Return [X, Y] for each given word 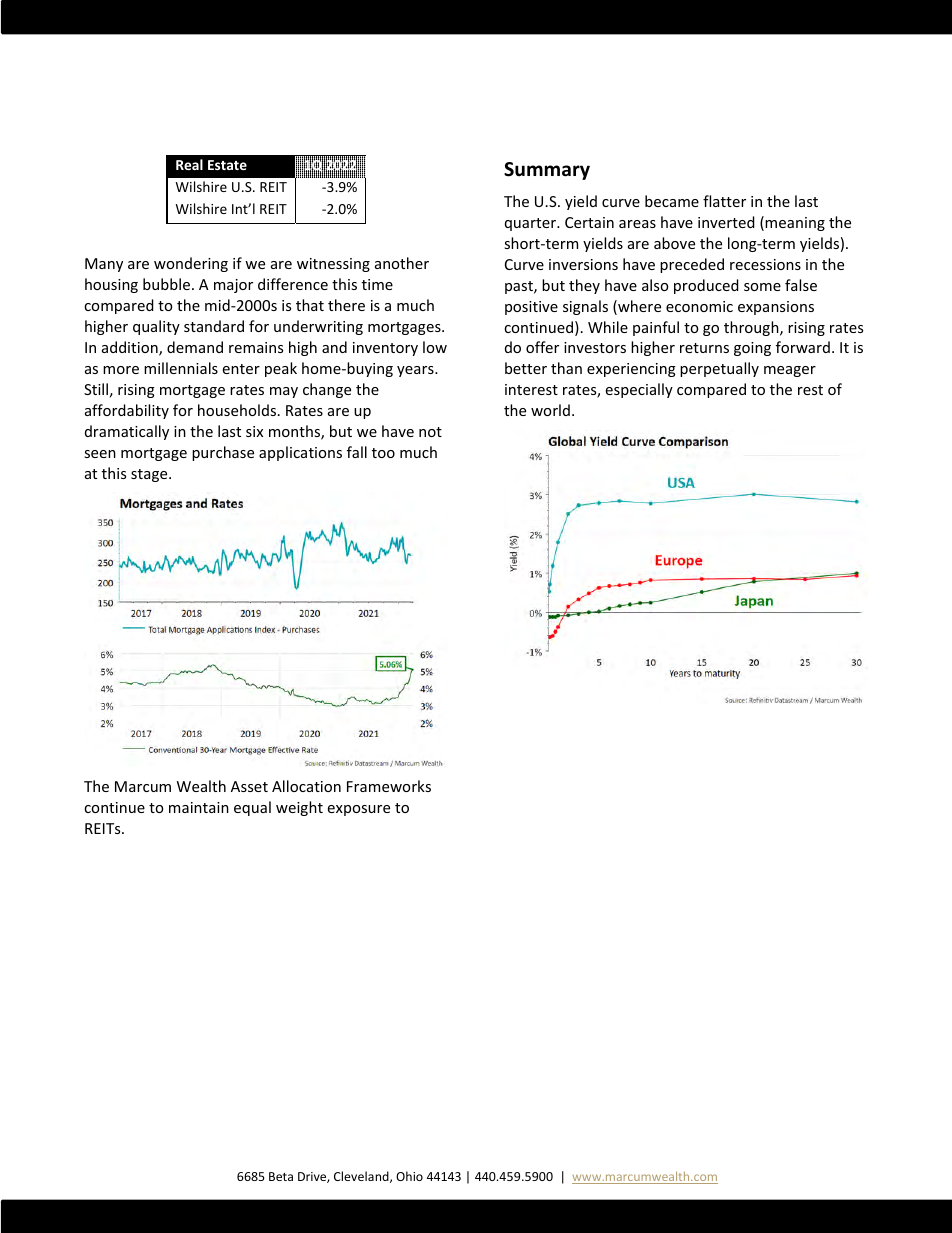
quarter [531, 224]
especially [639, 390]
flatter [724, 201]
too [383, 453]
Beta [281, 1176]
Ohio [409, 1176]
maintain [199, 807]
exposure [359, 810]
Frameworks [389, 786]
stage [150, 475]
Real [189, 164]
